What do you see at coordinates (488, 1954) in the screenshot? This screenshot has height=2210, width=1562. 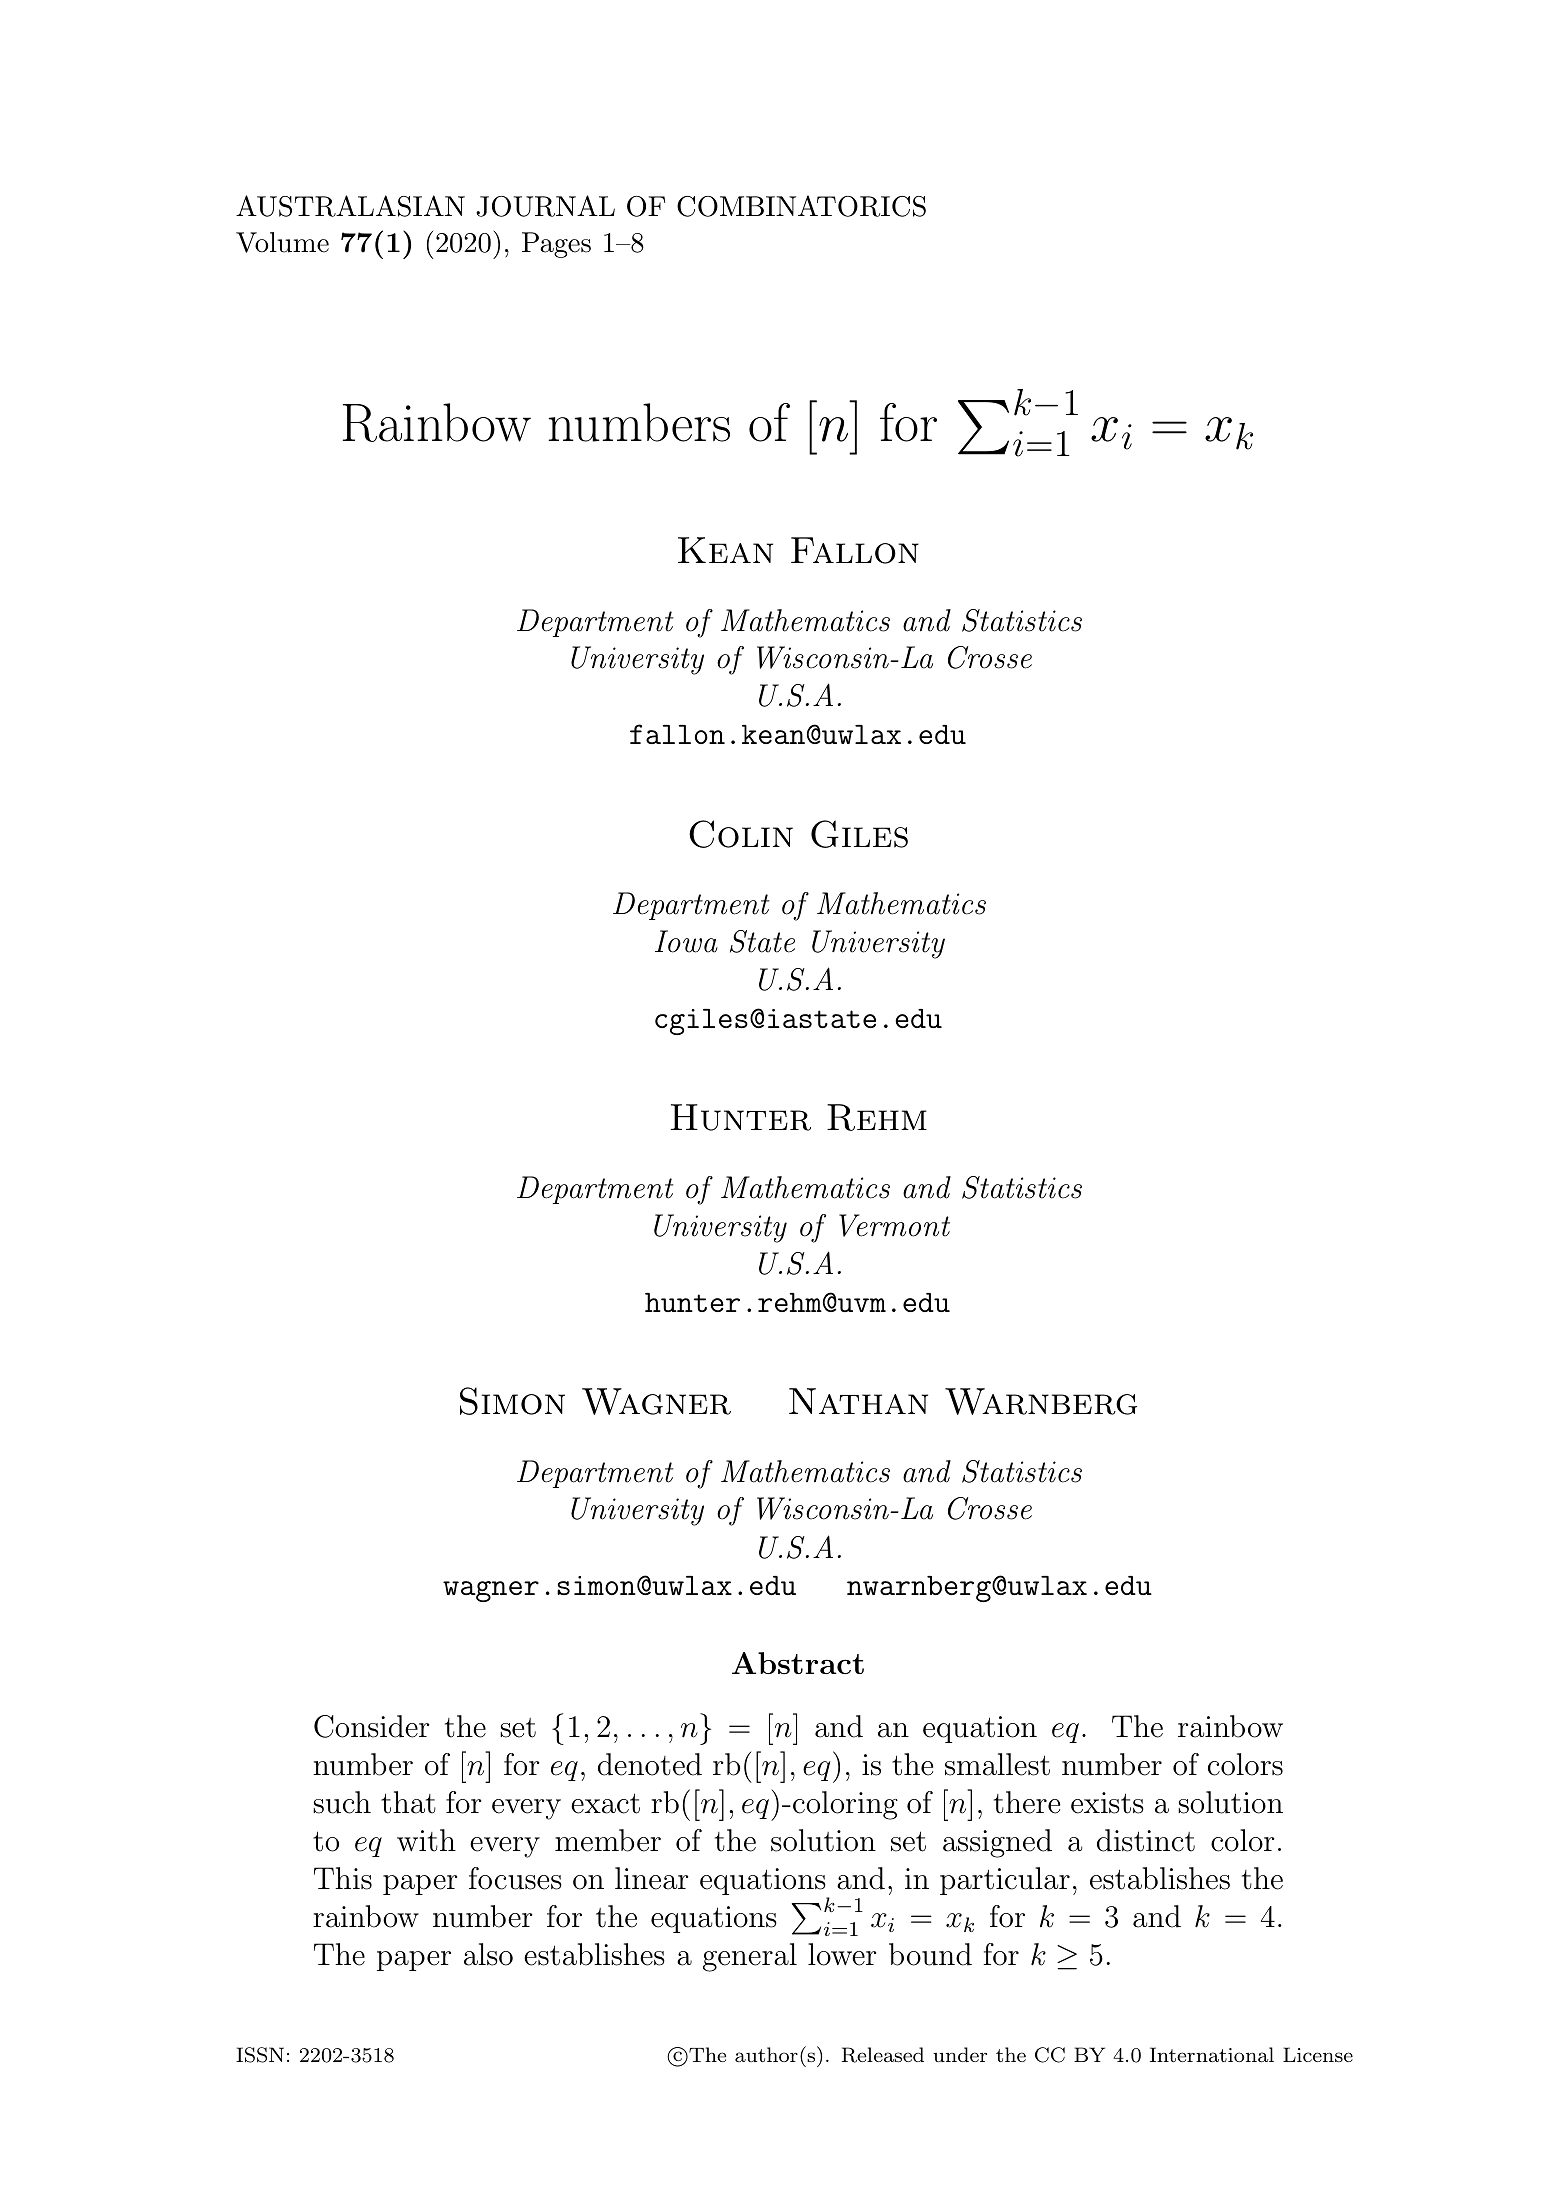 I see `also` at bounding box center [488, 1954].
